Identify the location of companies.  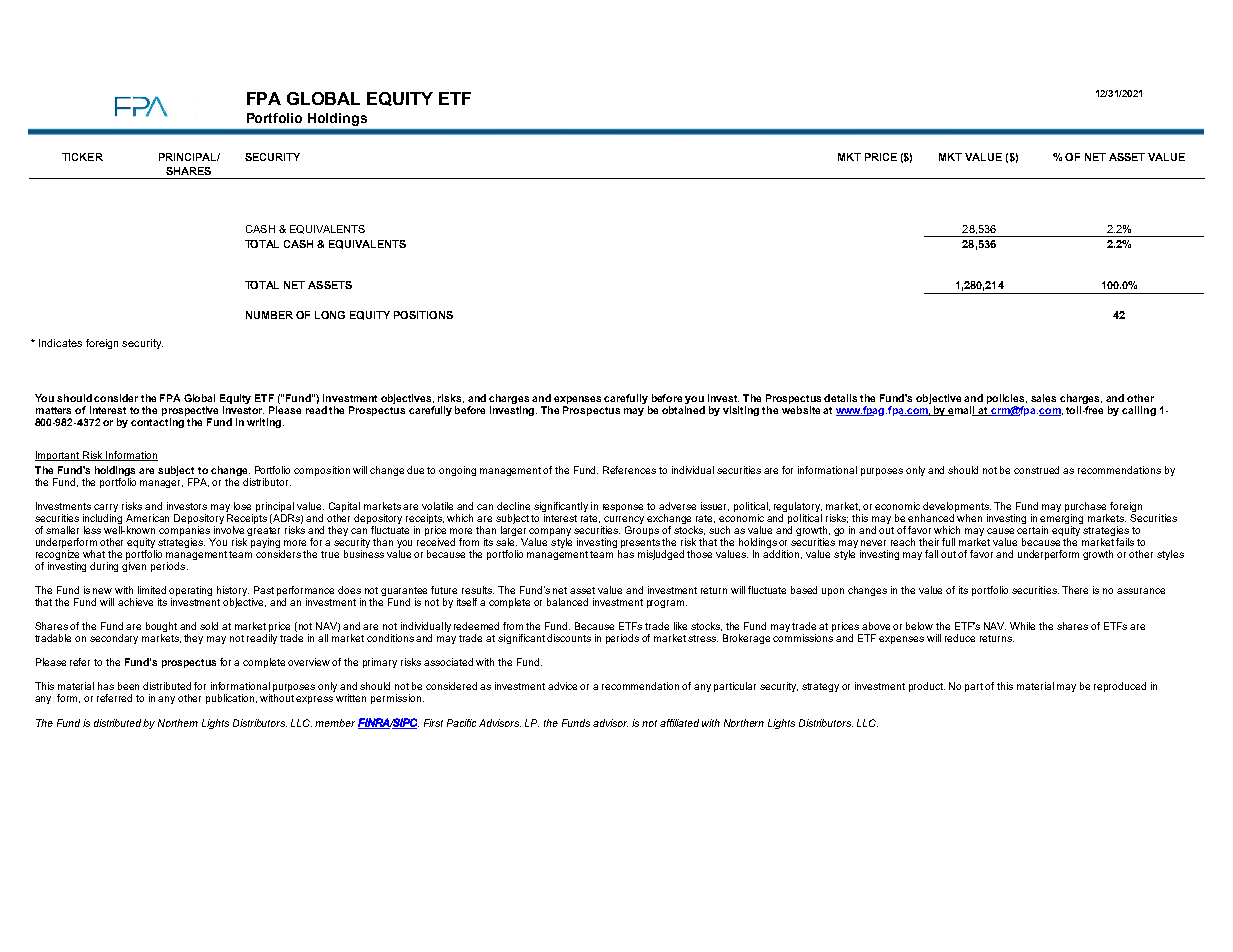
(184, 532).
